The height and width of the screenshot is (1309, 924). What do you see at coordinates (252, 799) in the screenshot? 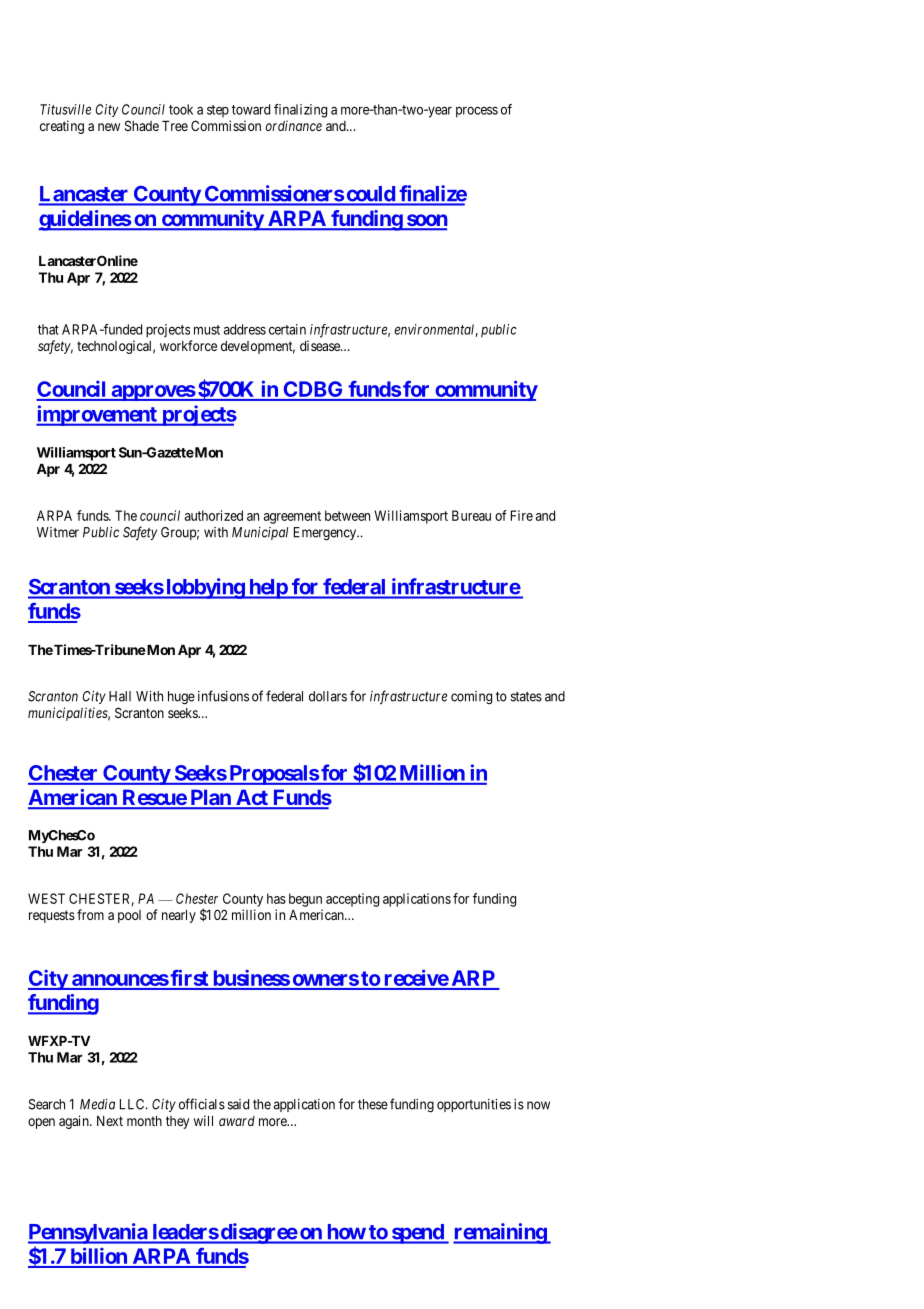
I see `Act` at bounding box center [252, 799].
